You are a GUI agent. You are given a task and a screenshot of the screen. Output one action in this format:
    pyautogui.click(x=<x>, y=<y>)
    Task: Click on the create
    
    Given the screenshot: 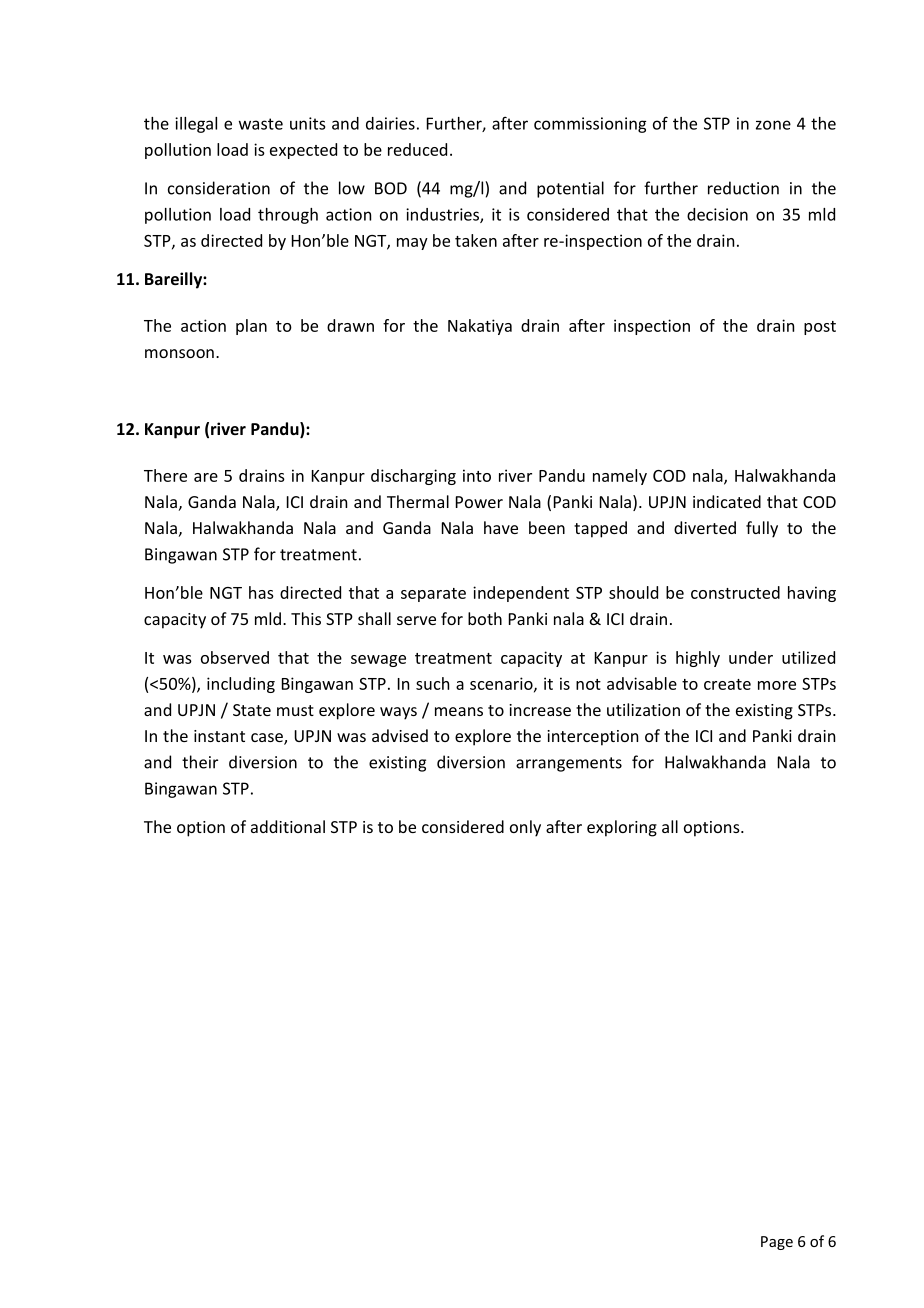 What is the action you would take?
    pyautogui.click(x=727, y=684)
